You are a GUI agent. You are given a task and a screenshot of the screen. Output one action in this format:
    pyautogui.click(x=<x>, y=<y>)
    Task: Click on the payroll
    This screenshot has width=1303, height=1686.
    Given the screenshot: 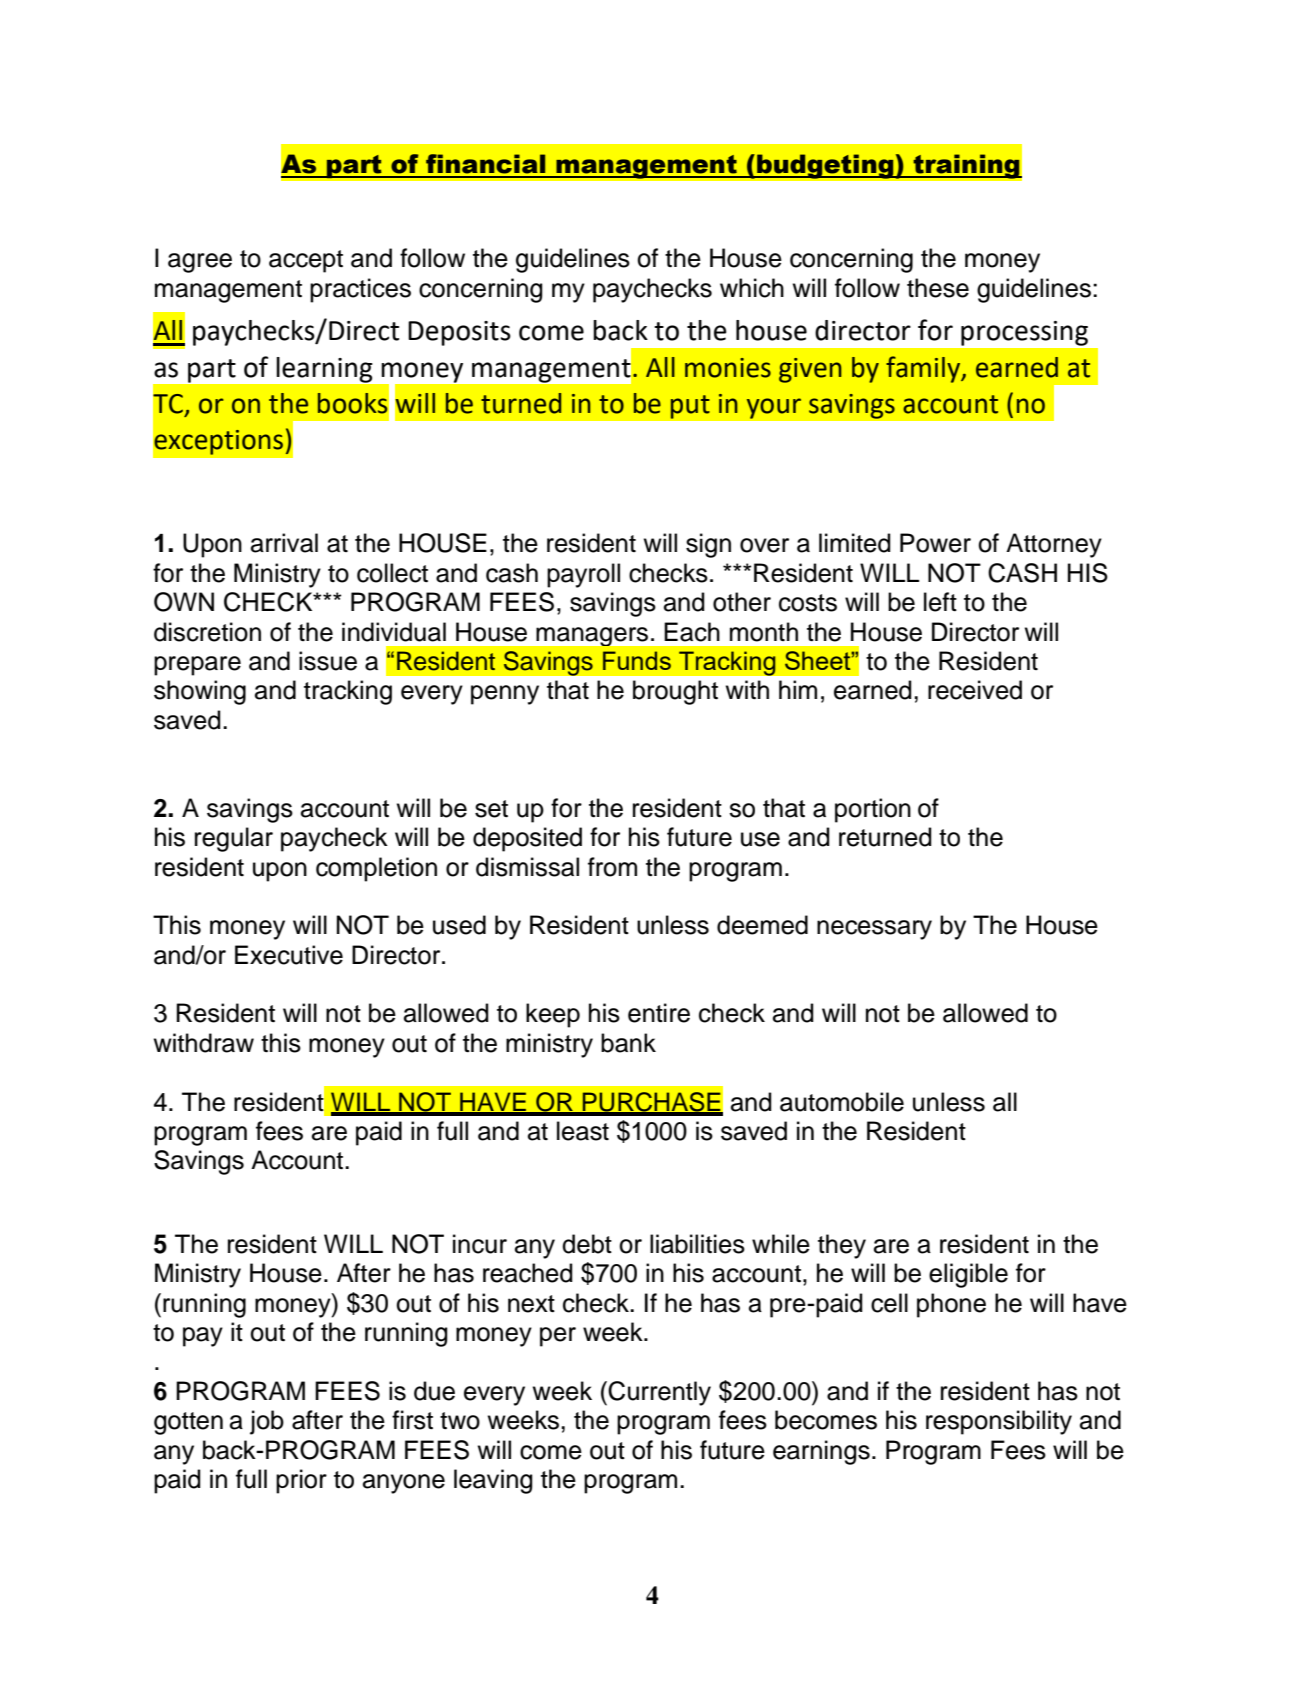 What is the action you would take?
    pyautogui.click(x=583, y=575)
